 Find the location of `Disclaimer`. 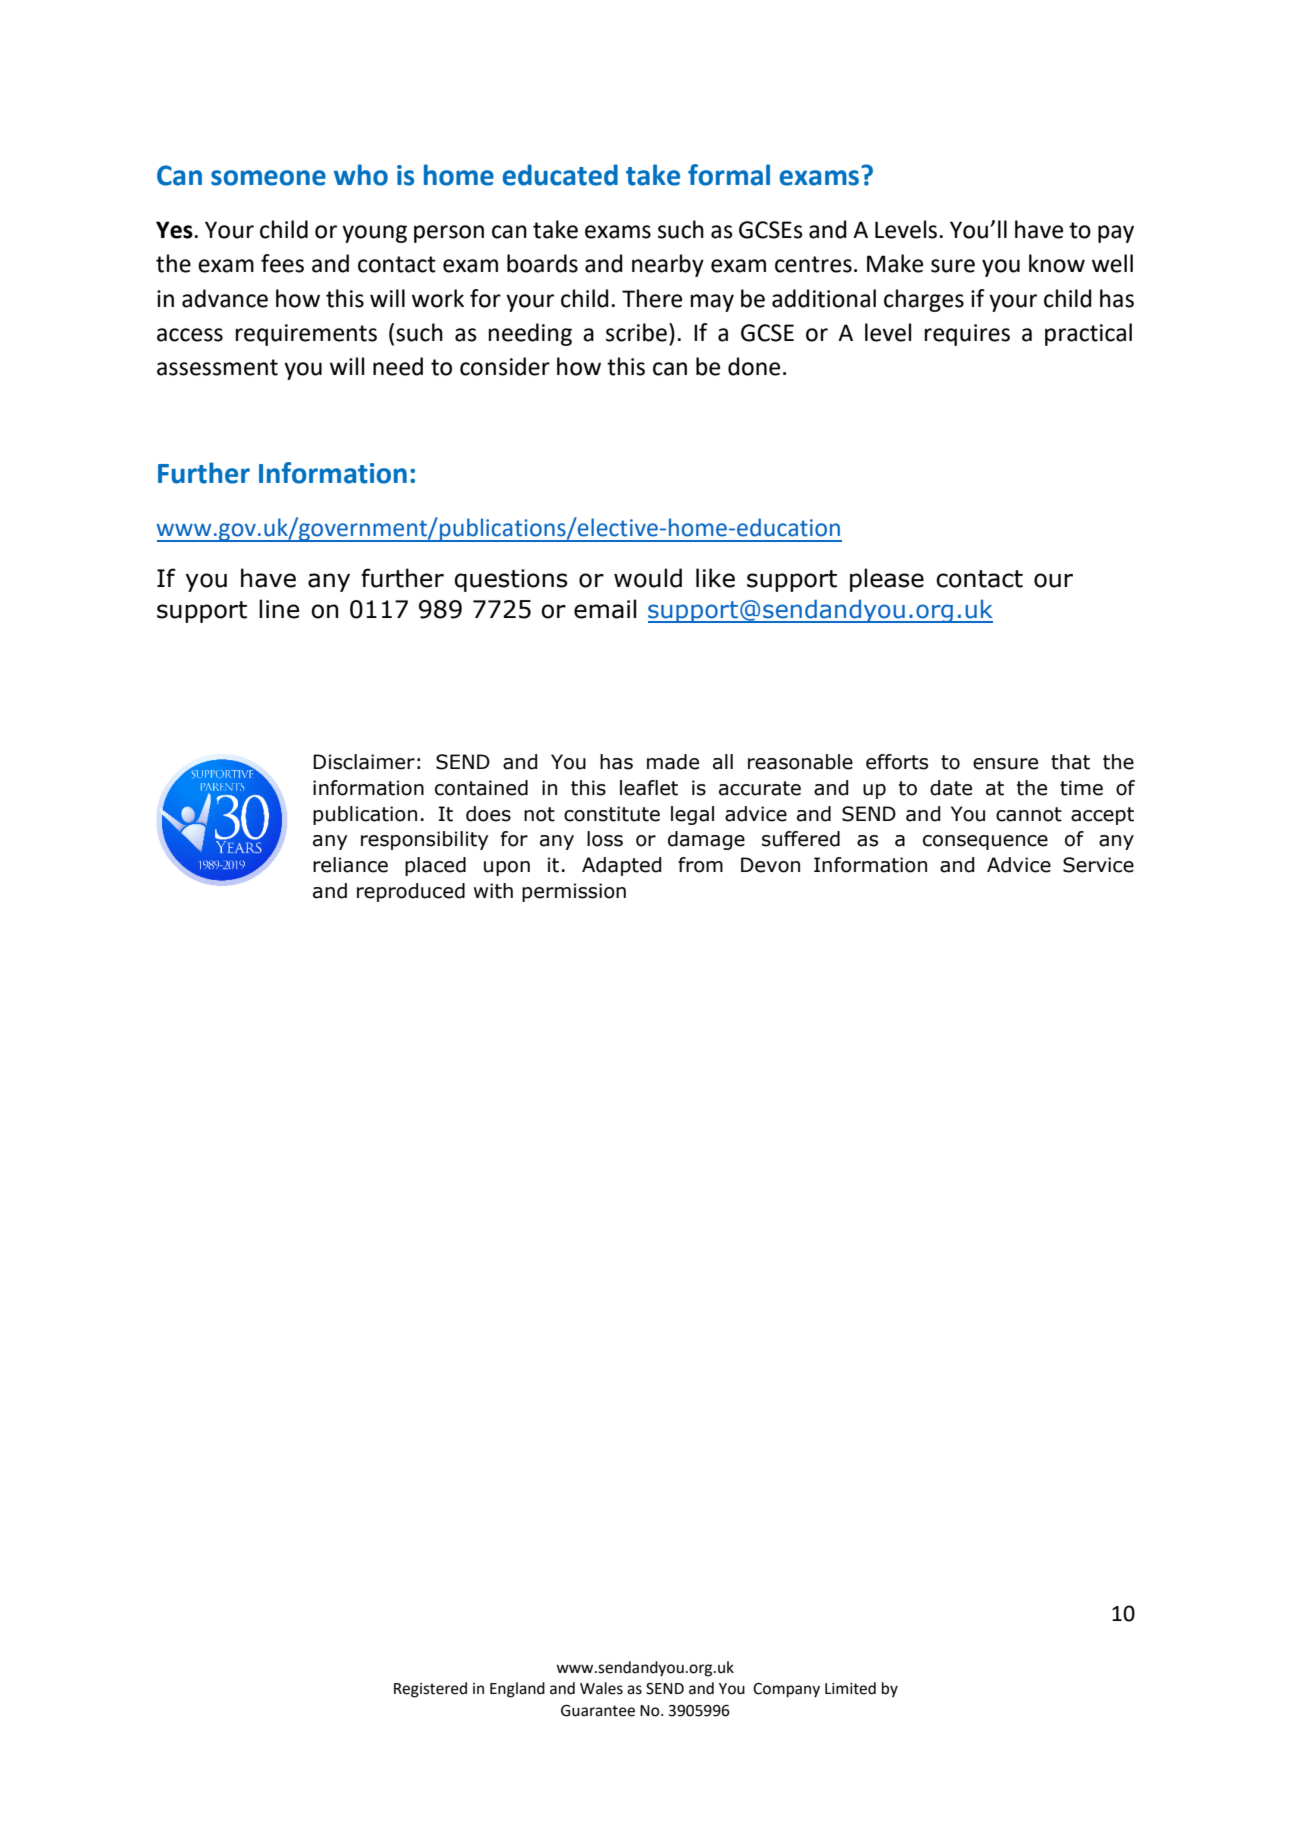

Disclaimer is located at coordinates (364, 762).
